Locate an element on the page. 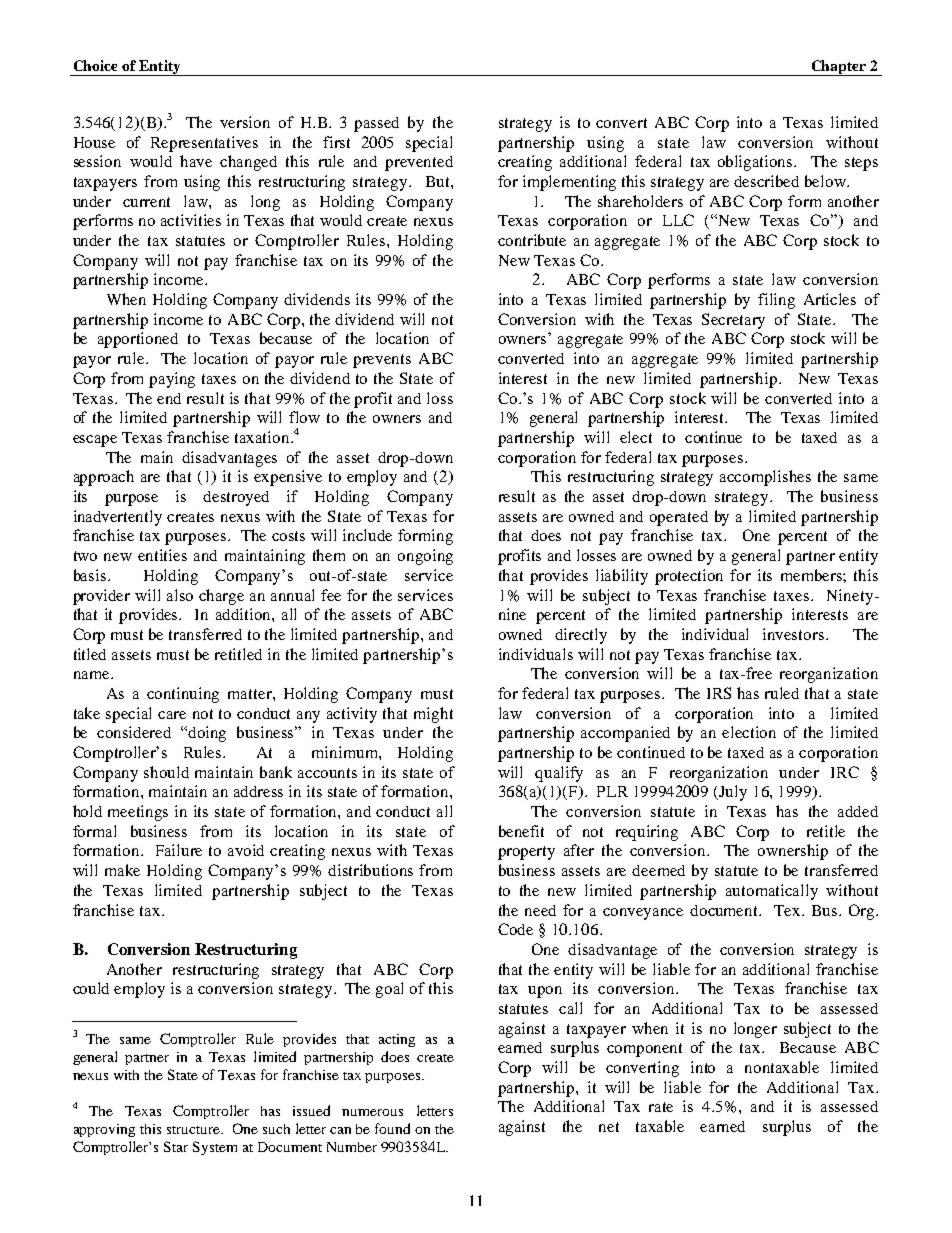 The width and height of the image is (952, 1233). found is located at coordinates (392, 1128).
